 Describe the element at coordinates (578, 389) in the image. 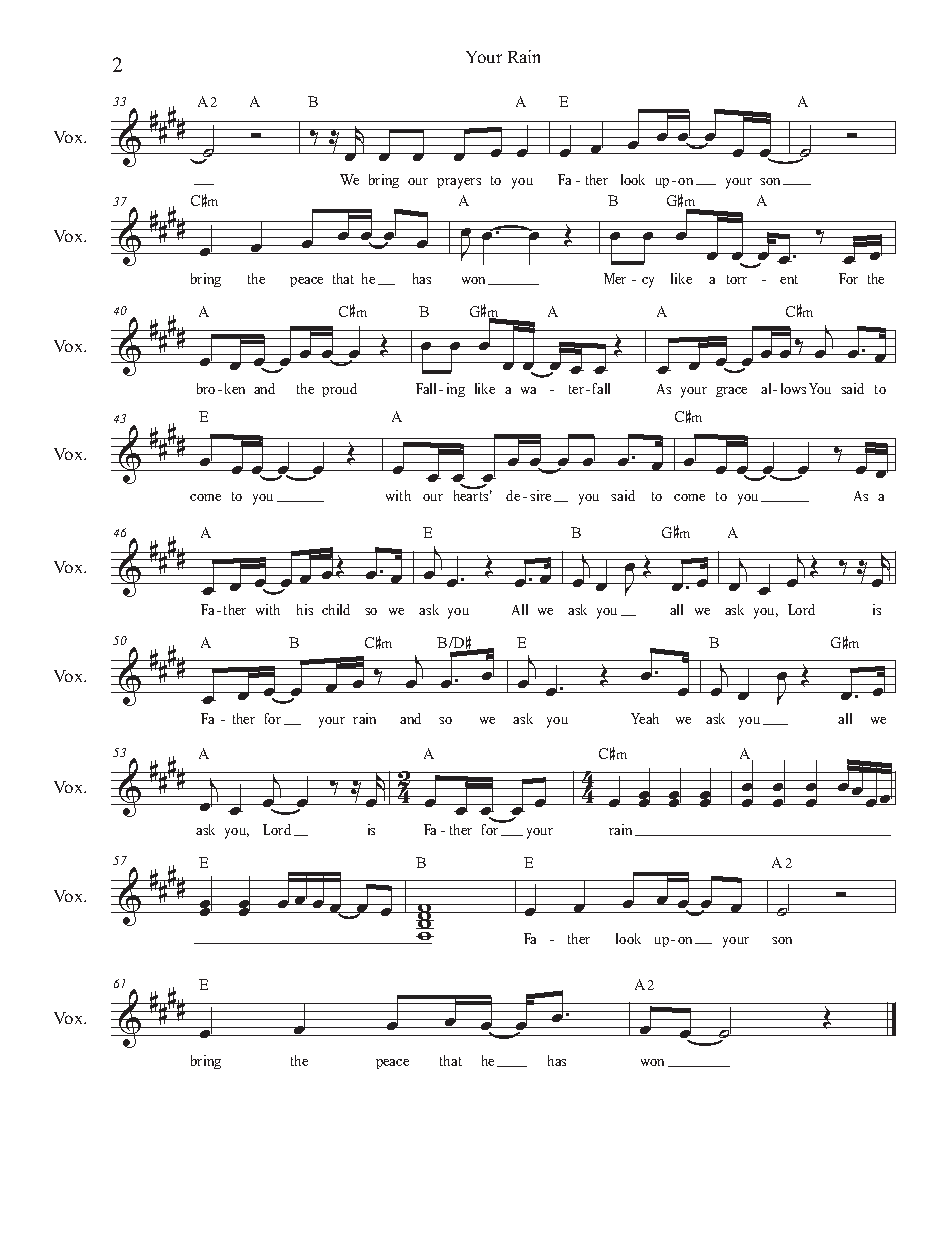

I see `ter` at that location.
